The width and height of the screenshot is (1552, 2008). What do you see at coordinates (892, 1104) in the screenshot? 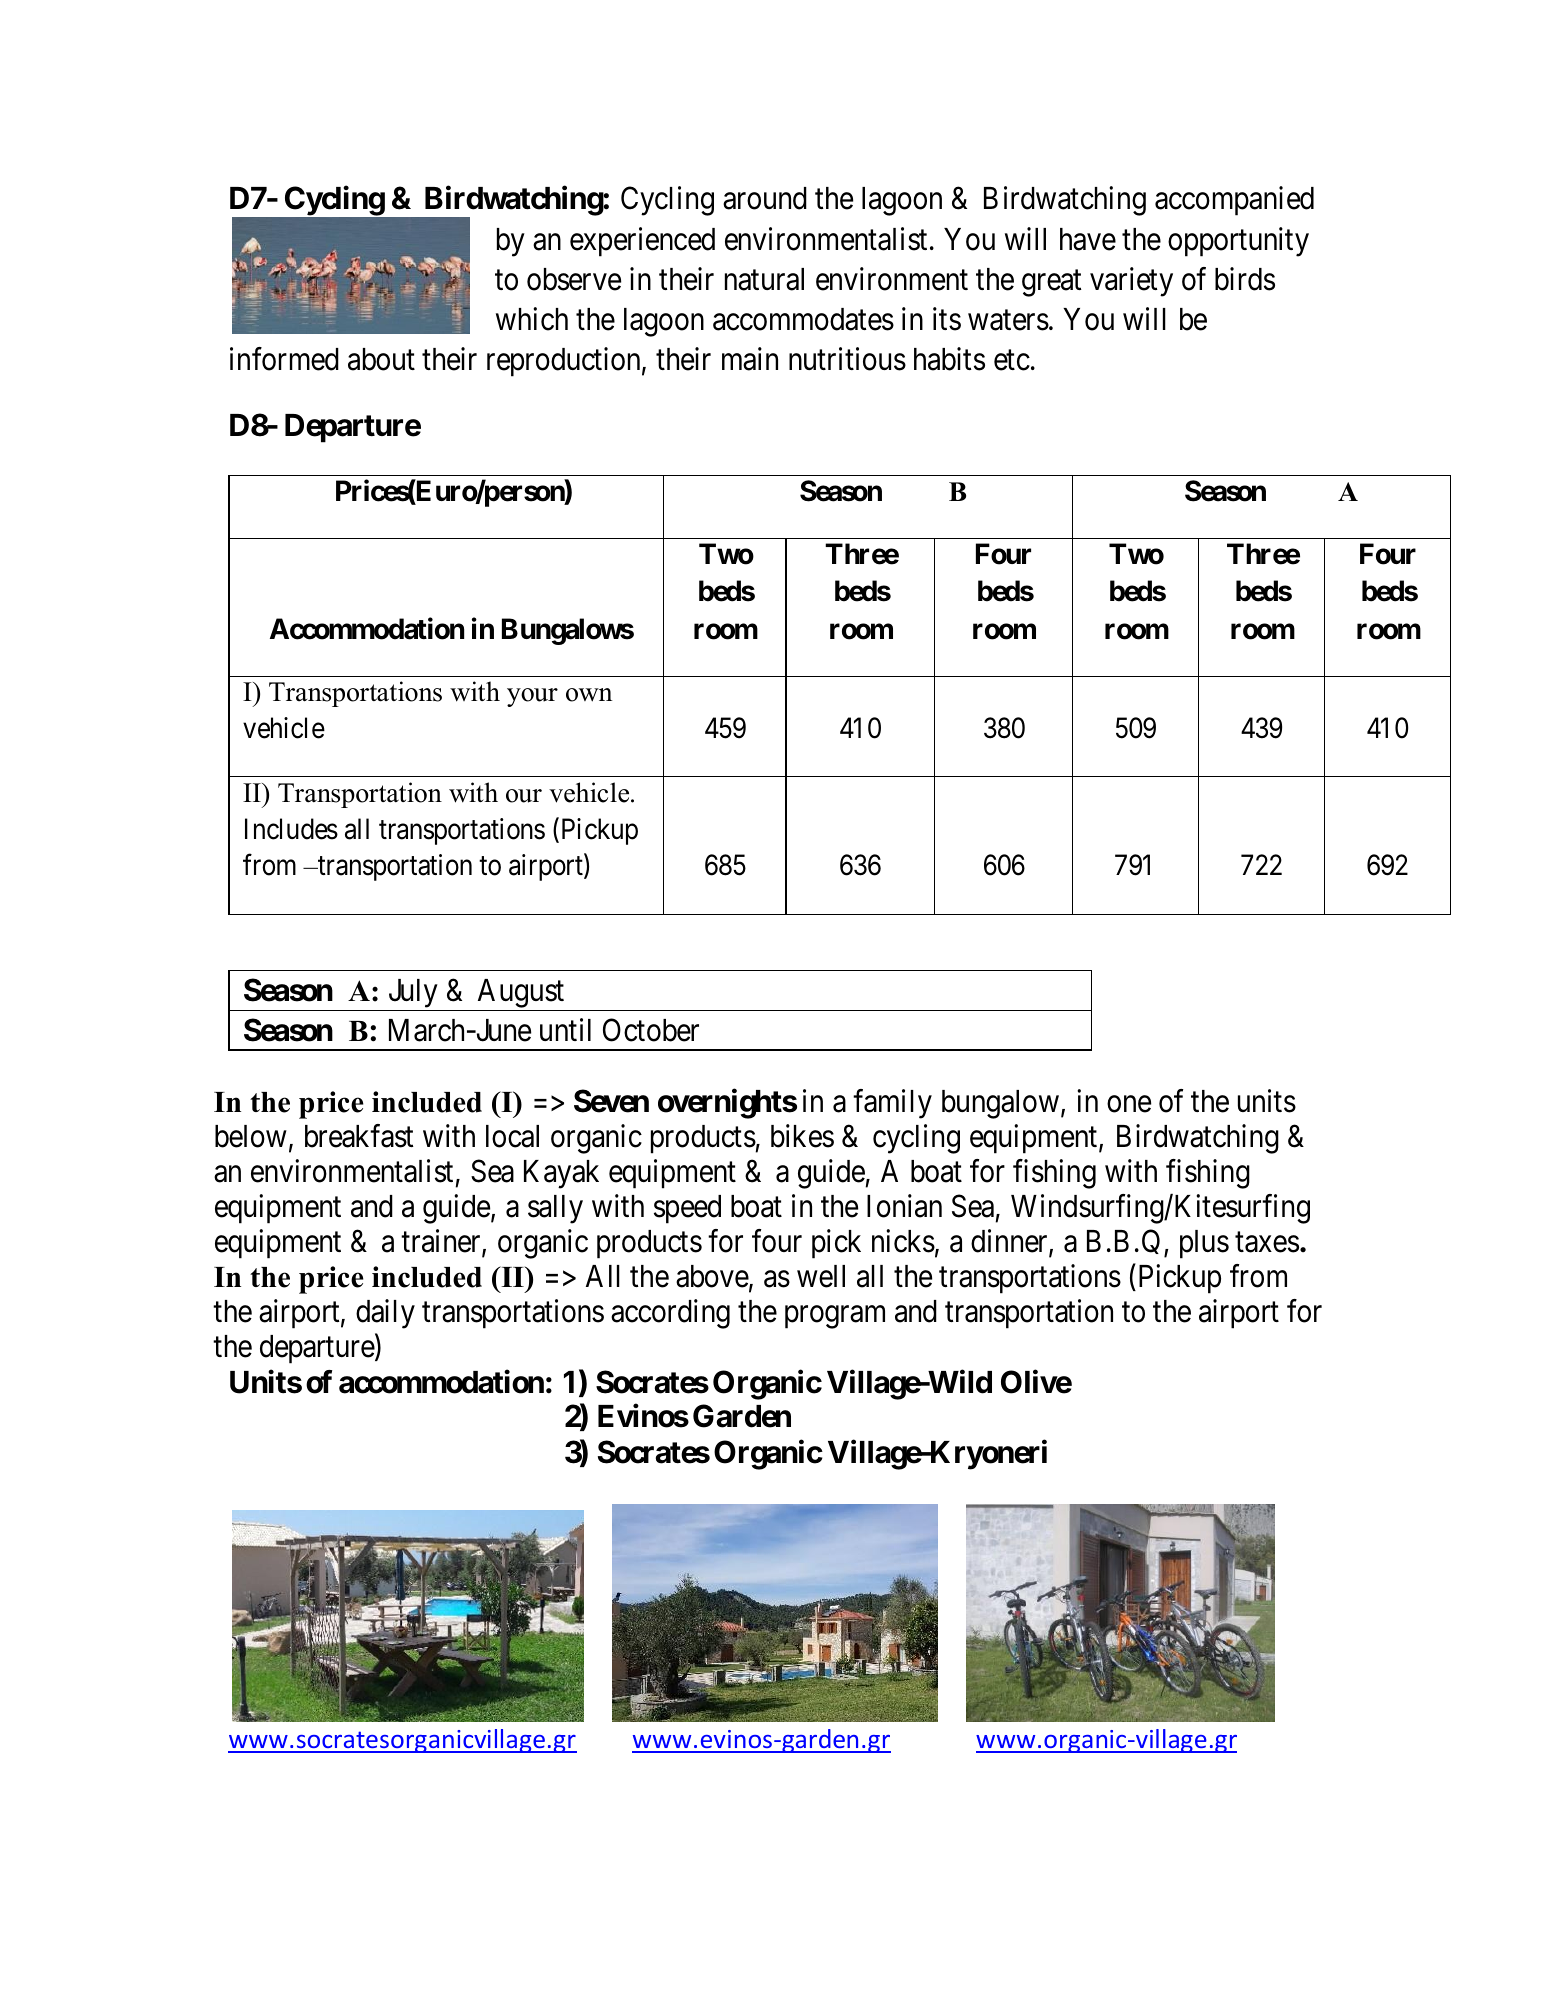
I see `family` at bounding box center [892, 1104].
